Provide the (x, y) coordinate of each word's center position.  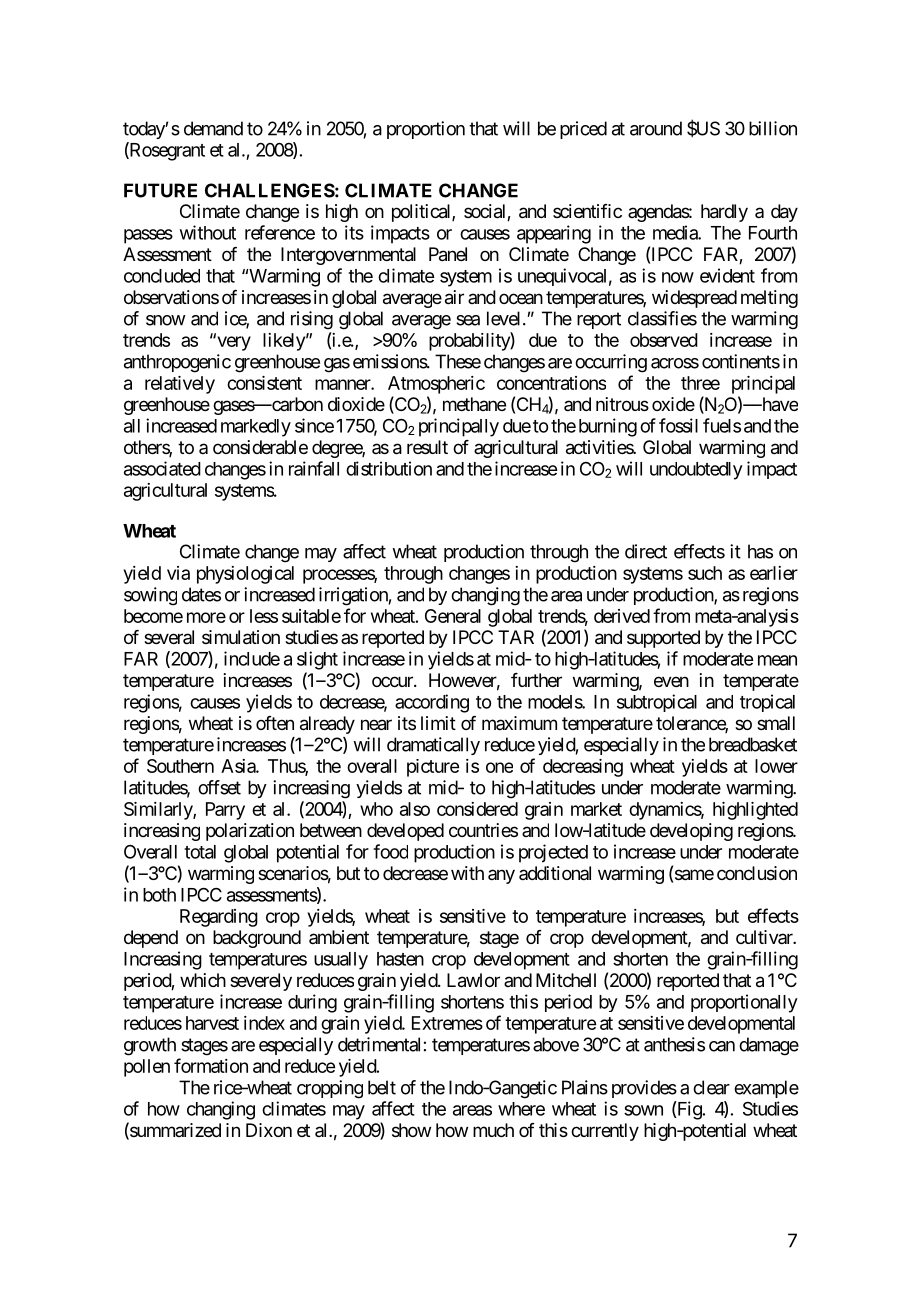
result (427, 447)
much (493, 1130)
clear (711, 1087)
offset (219, 787)
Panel (448, 254)
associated (162, 468)
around (656, 128)
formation (211, 1065)
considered (477, 809)
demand (213, 128)
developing (691, 832)
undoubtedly (696, 471)
